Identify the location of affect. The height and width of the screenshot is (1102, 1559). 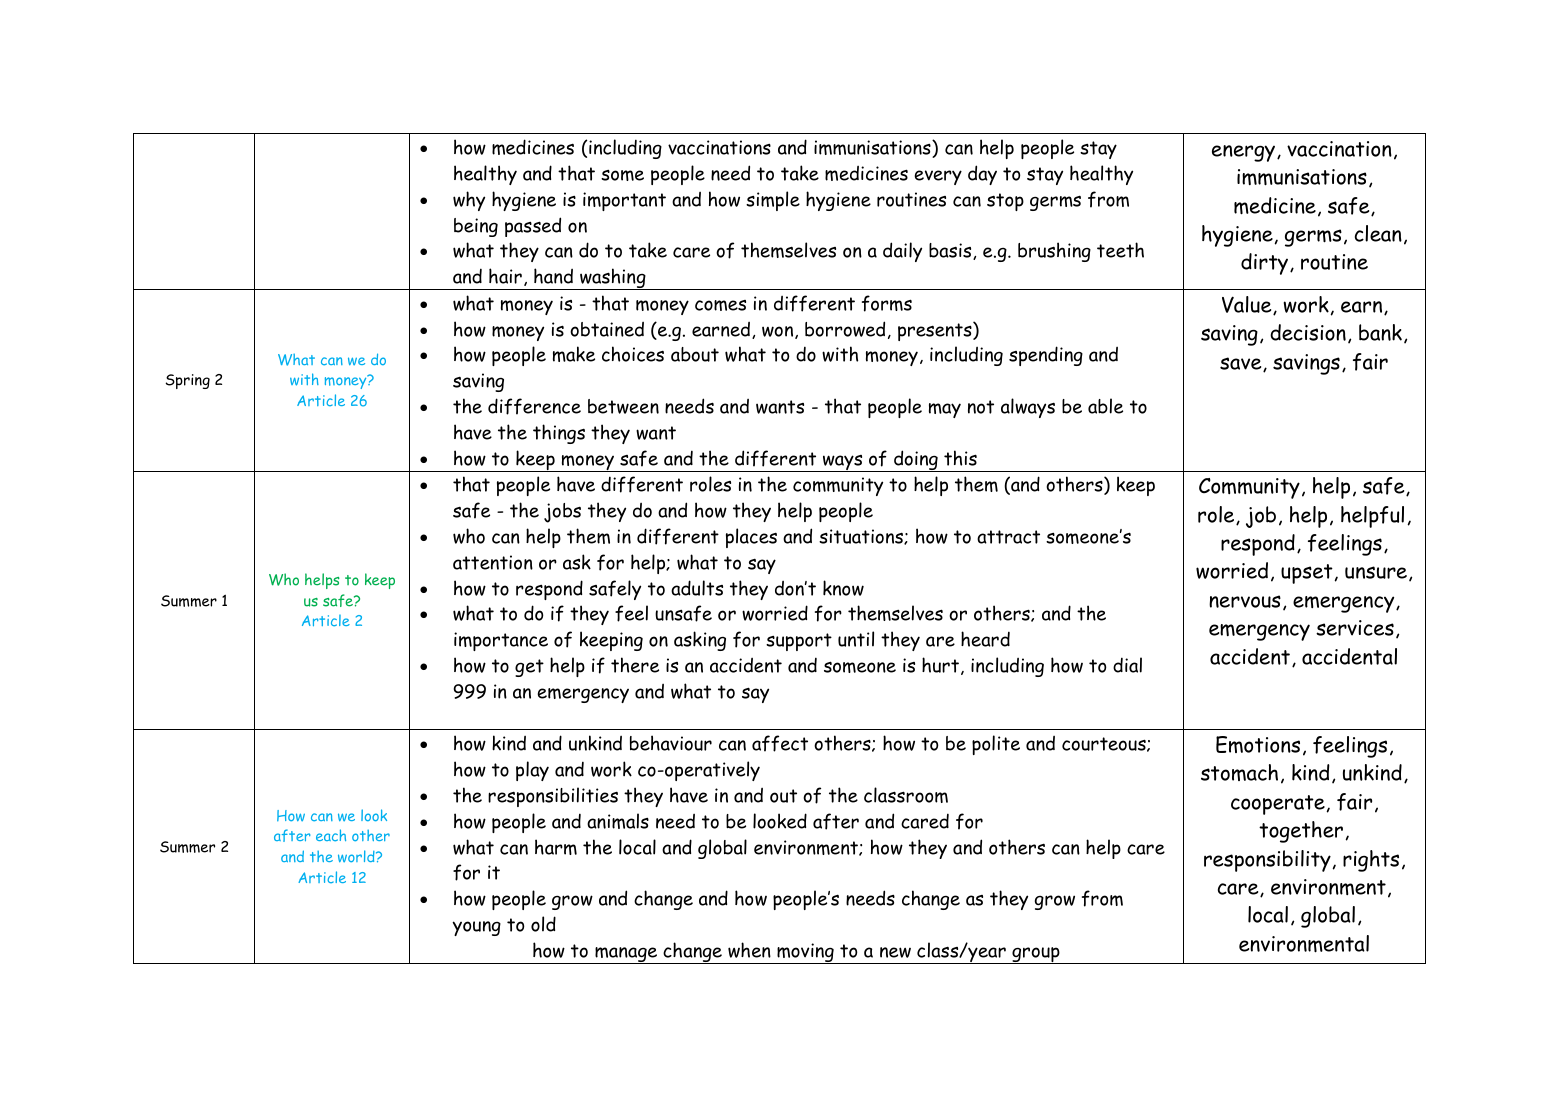
(780, 743).
